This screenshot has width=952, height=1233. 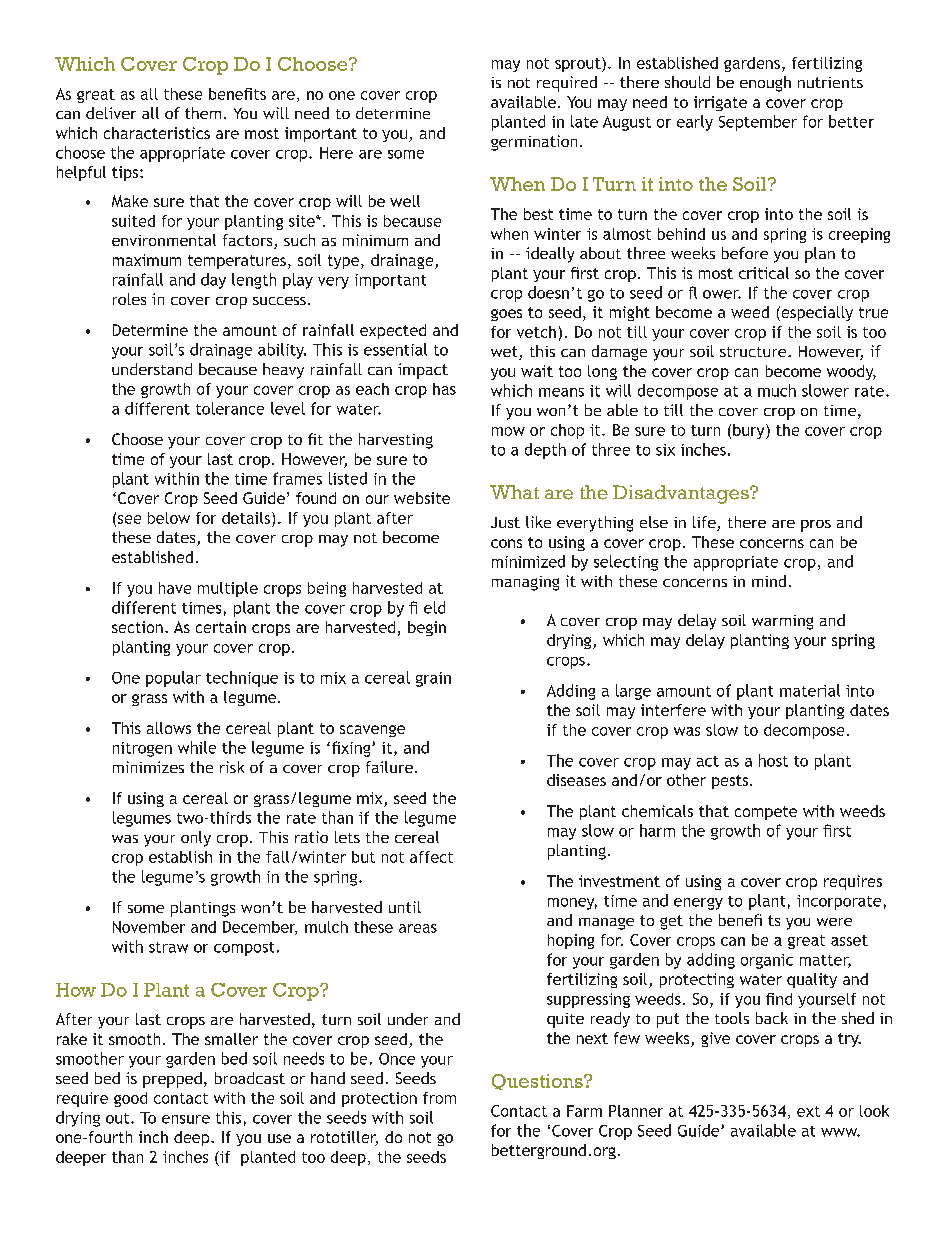 What do you see at coordinates (508, 431) in the screenshot?
I see `mow` at bounding box center [508, 431].
